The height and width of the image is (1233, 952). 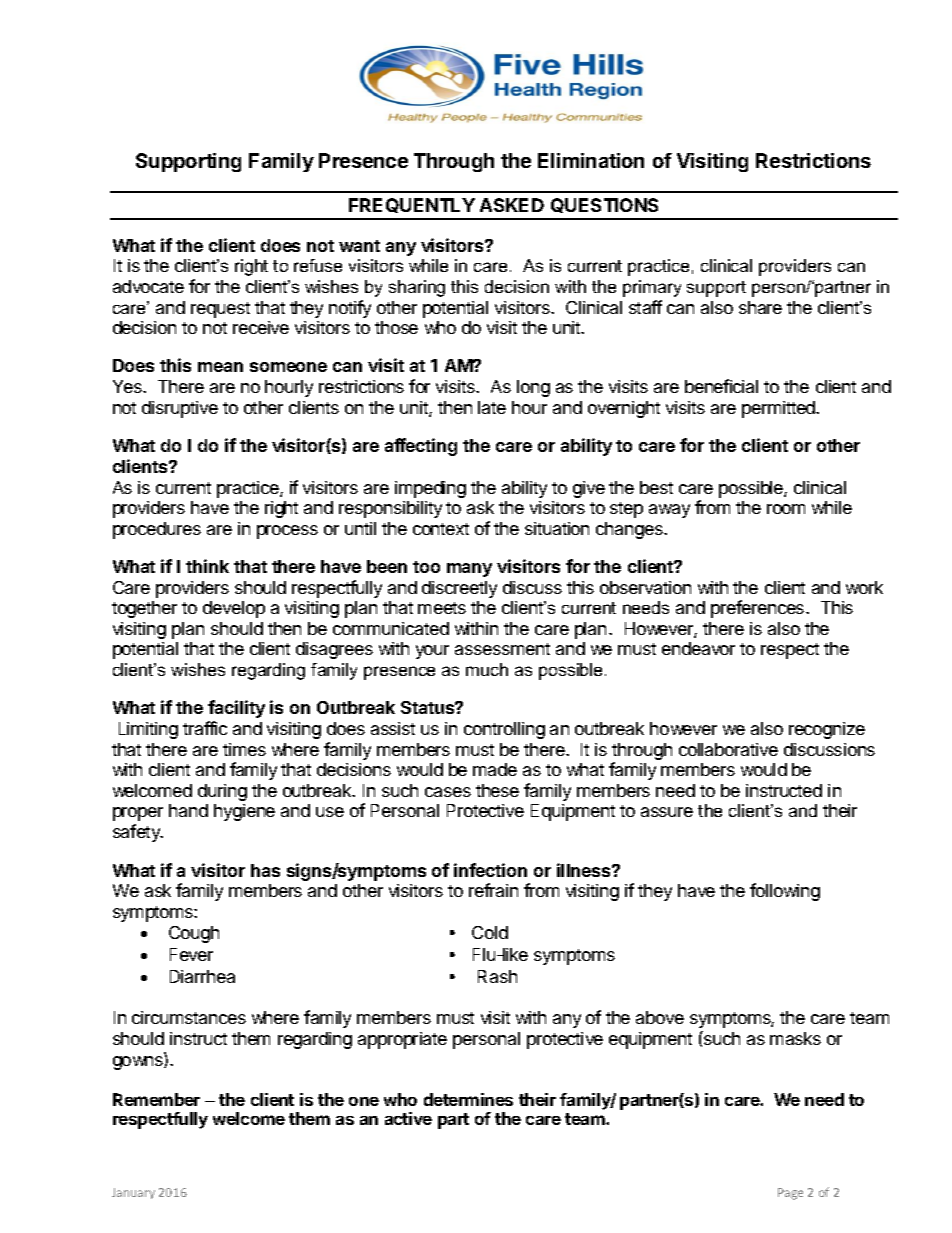 What do you see at coordinates (779, 409) in the image?
I see `permitted` at bounding box center [779, 409].
